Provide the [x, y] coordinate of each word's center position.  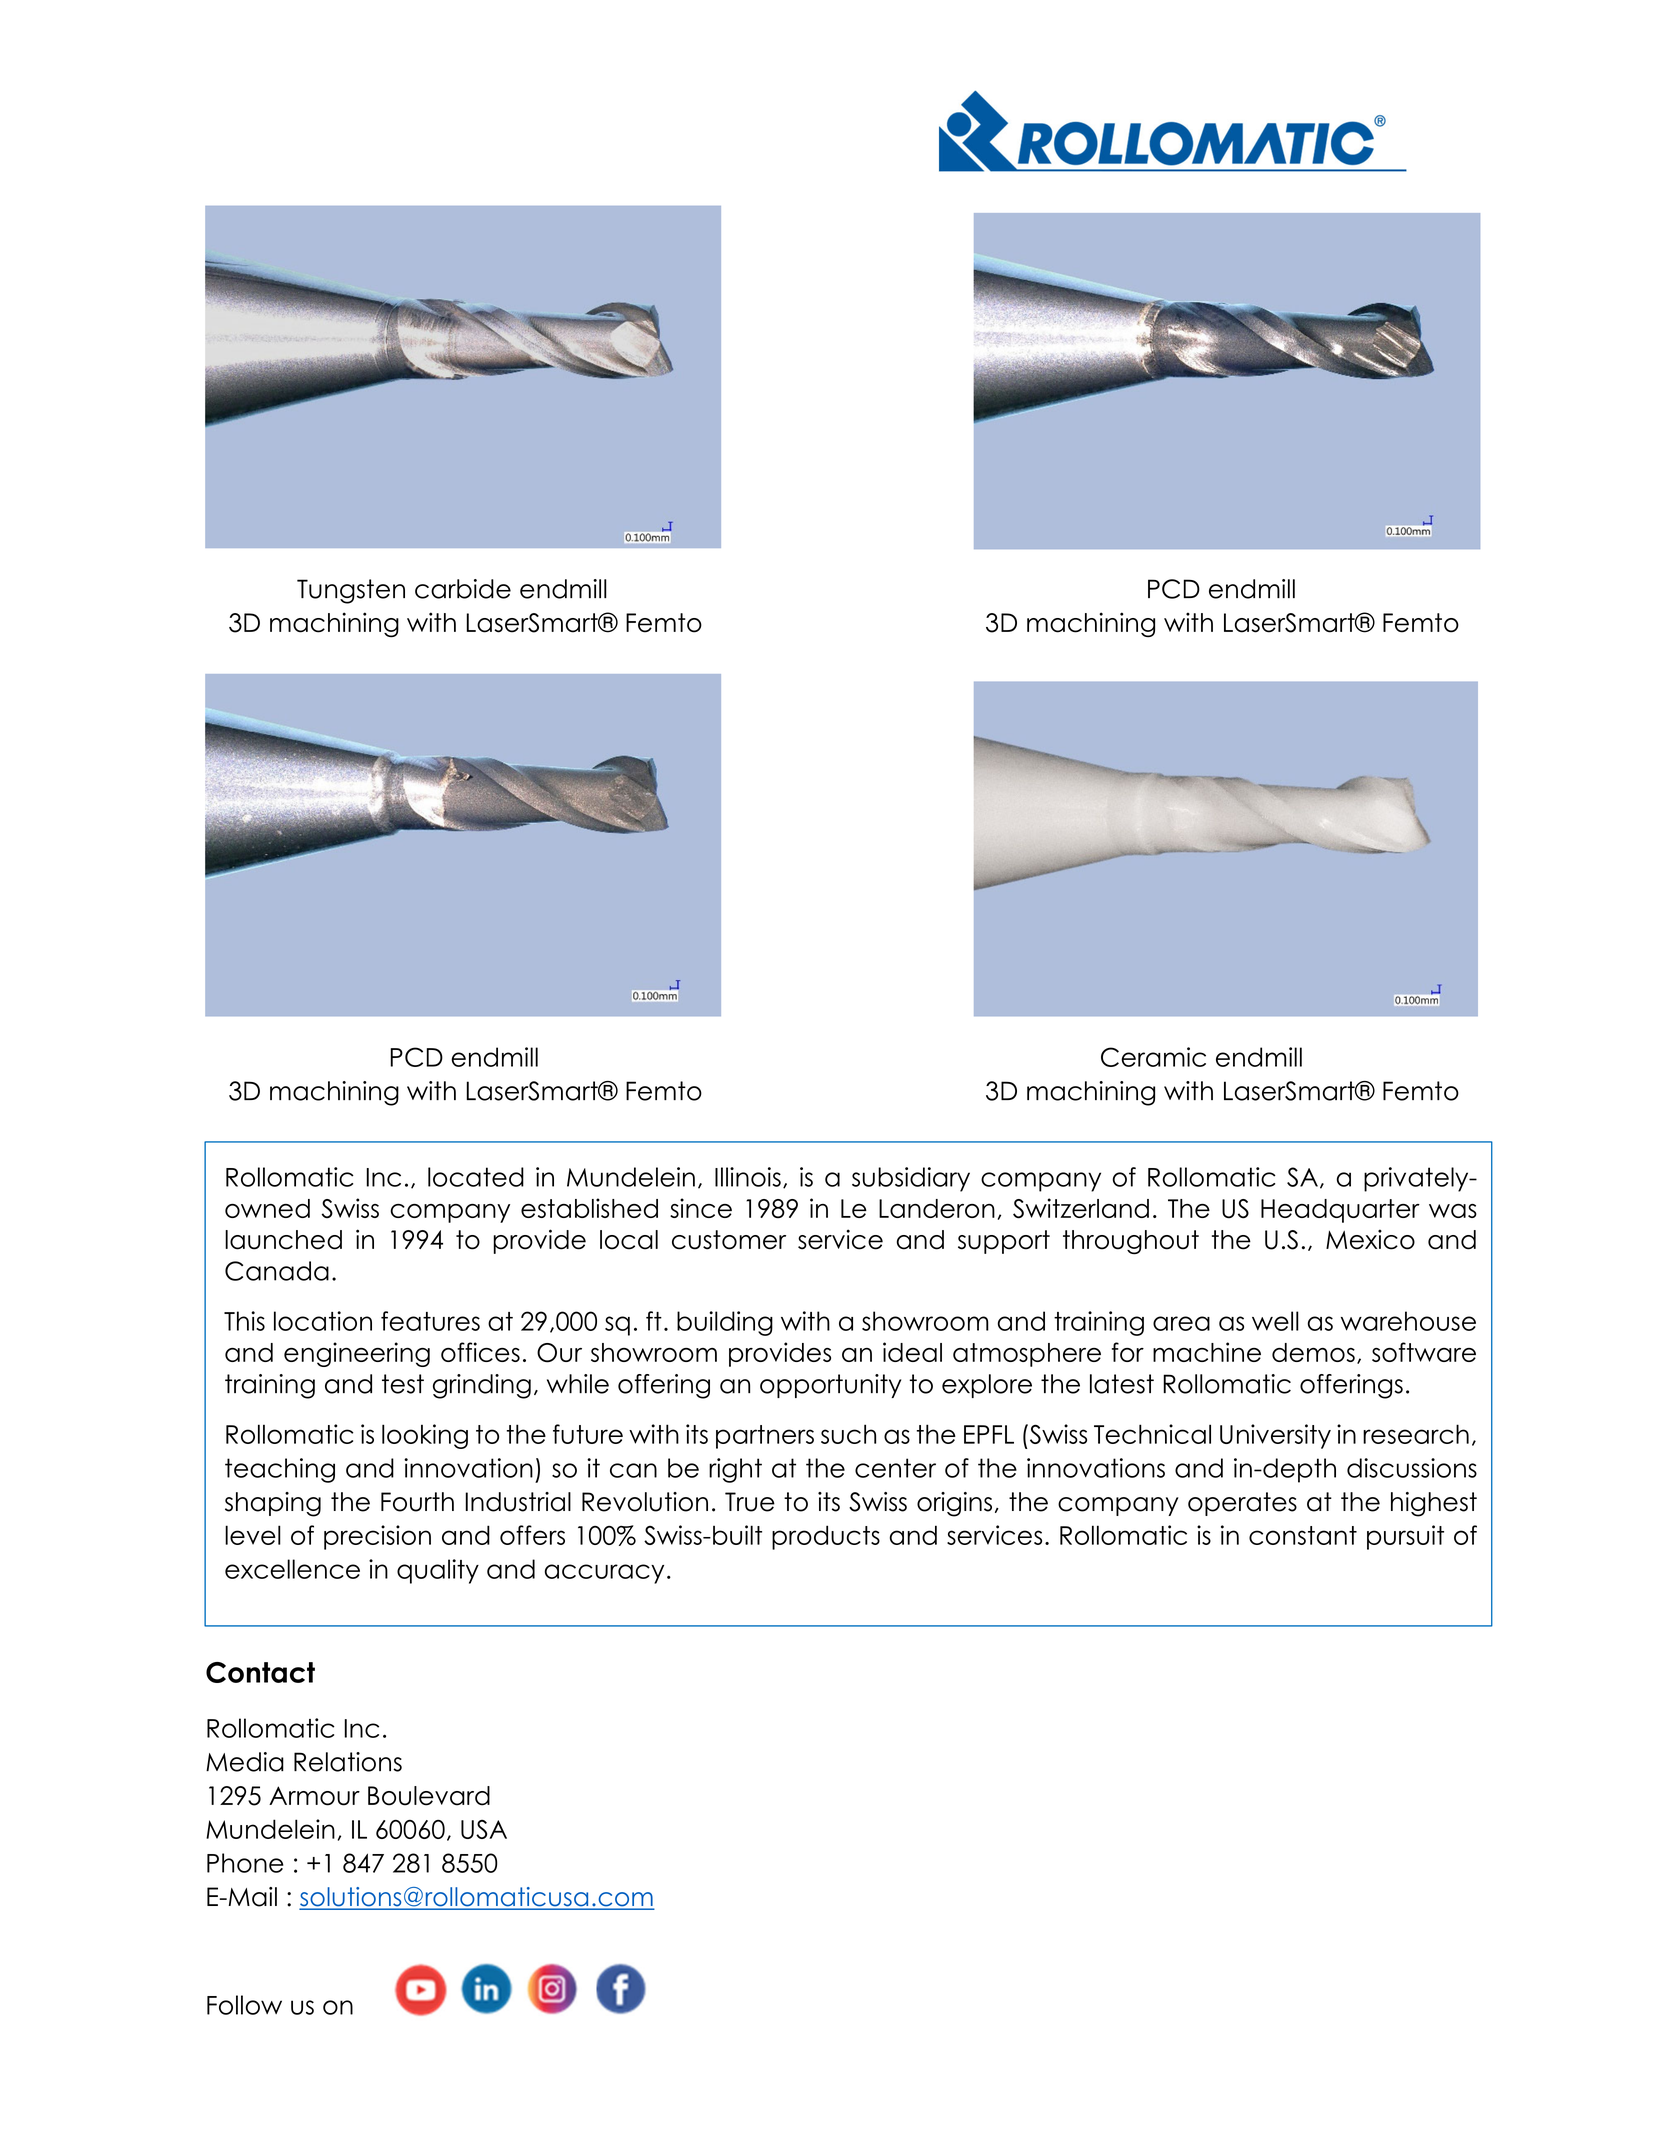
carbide [463, 589]
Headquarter [1340, 1211]
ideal [912, 1352]
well [1275, 1321]
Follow [244, 2005]
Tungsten [351, 591]
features [430, 1321]
